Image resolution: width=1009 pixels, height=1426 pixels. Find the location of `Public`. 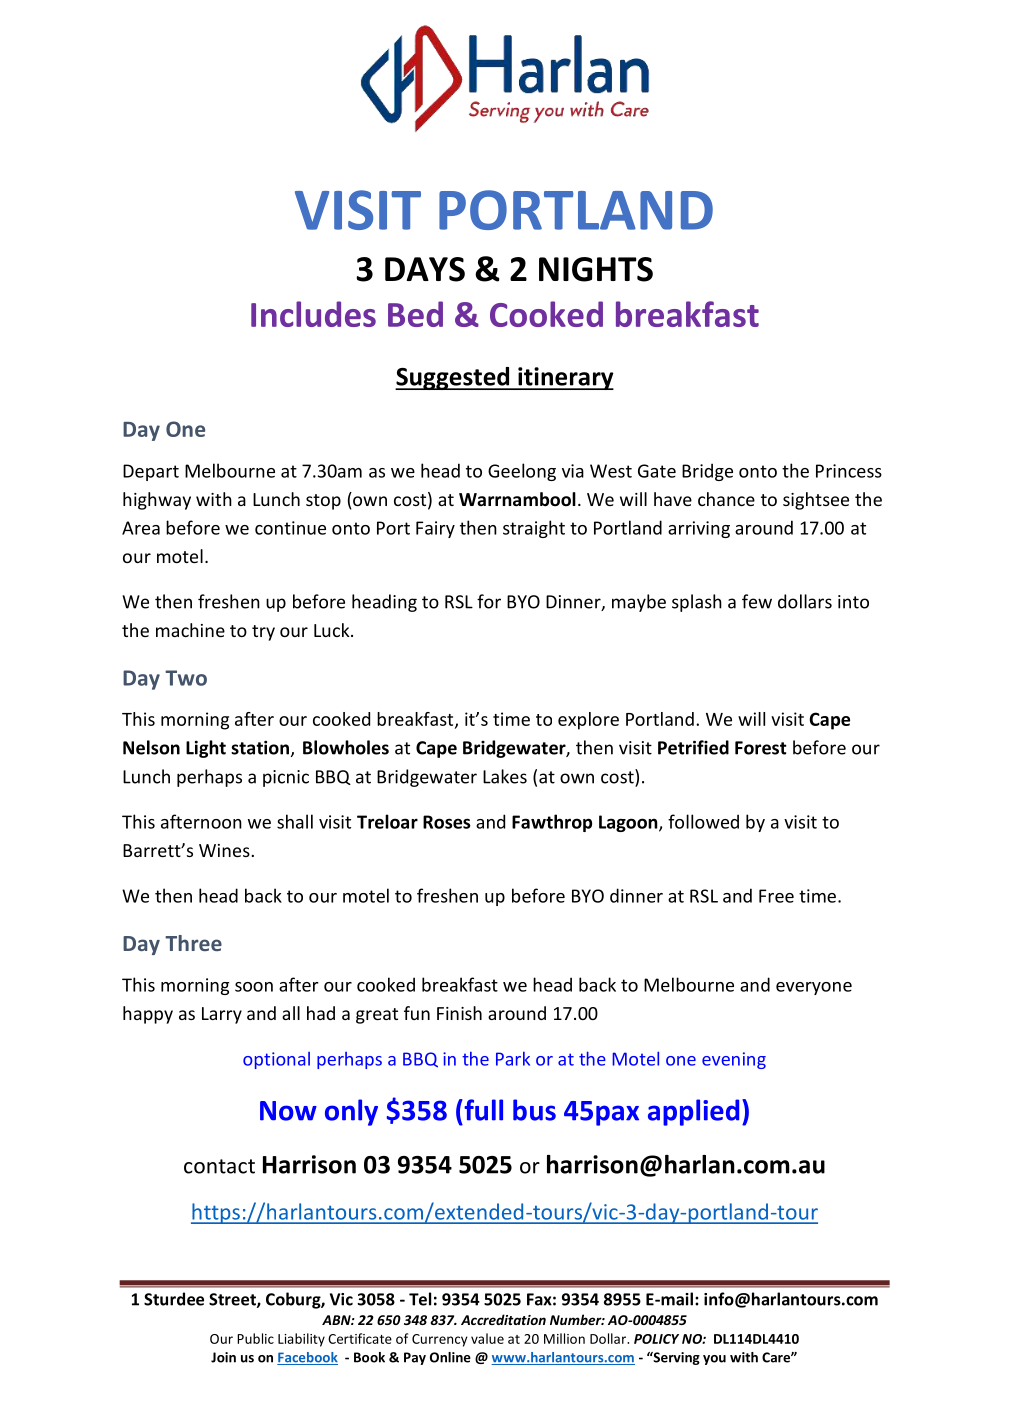

Public is located at coordinates (255, 1338).
